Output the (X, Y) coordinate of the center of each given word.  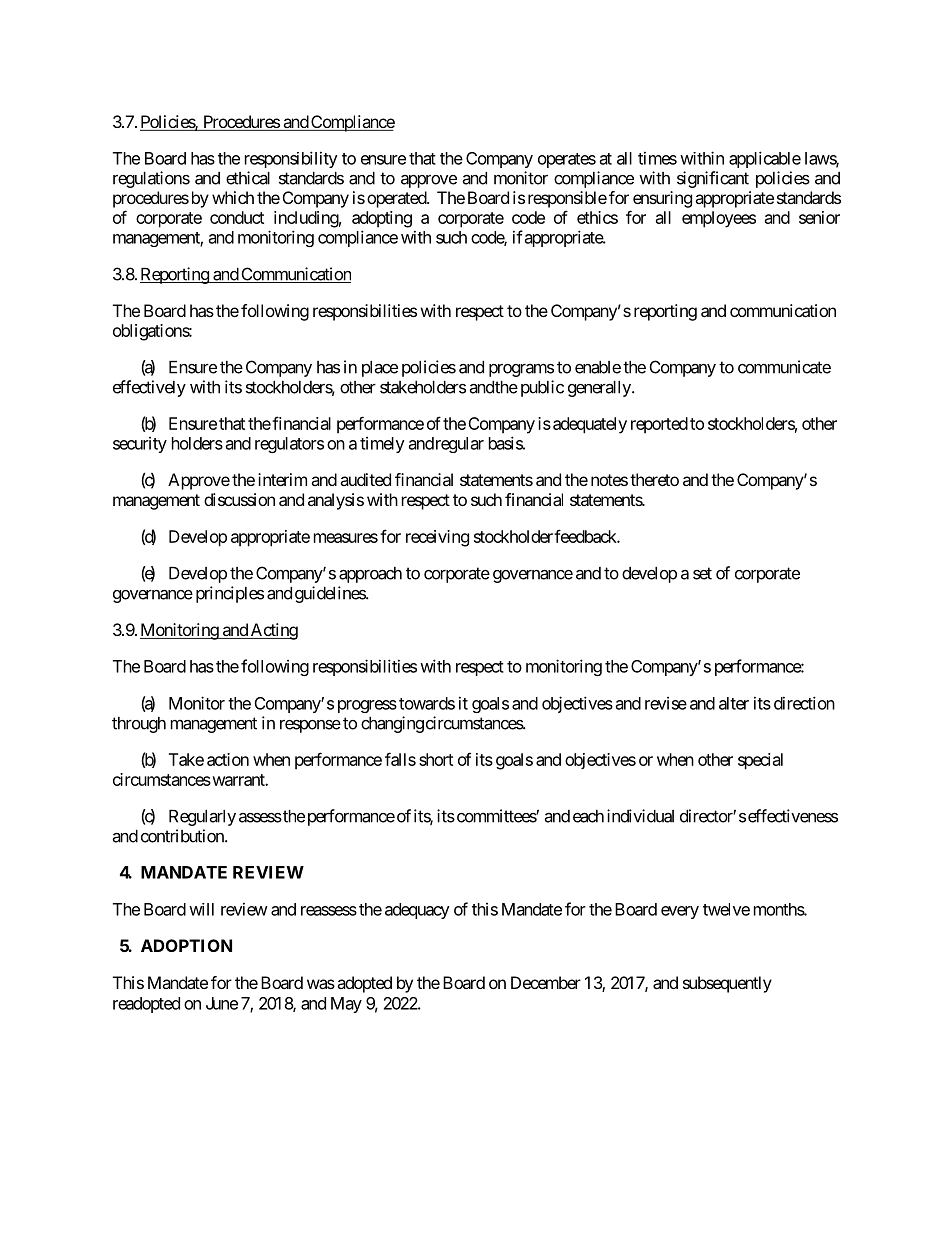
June (222, 1003)
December (546, 982)
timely (382, 445)
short (436, 759)
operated (397, 199)
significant (713, 179)
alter (734, 703)
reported (659, 425)
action (228, 759)
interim (282, 479)
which (233, 197)
